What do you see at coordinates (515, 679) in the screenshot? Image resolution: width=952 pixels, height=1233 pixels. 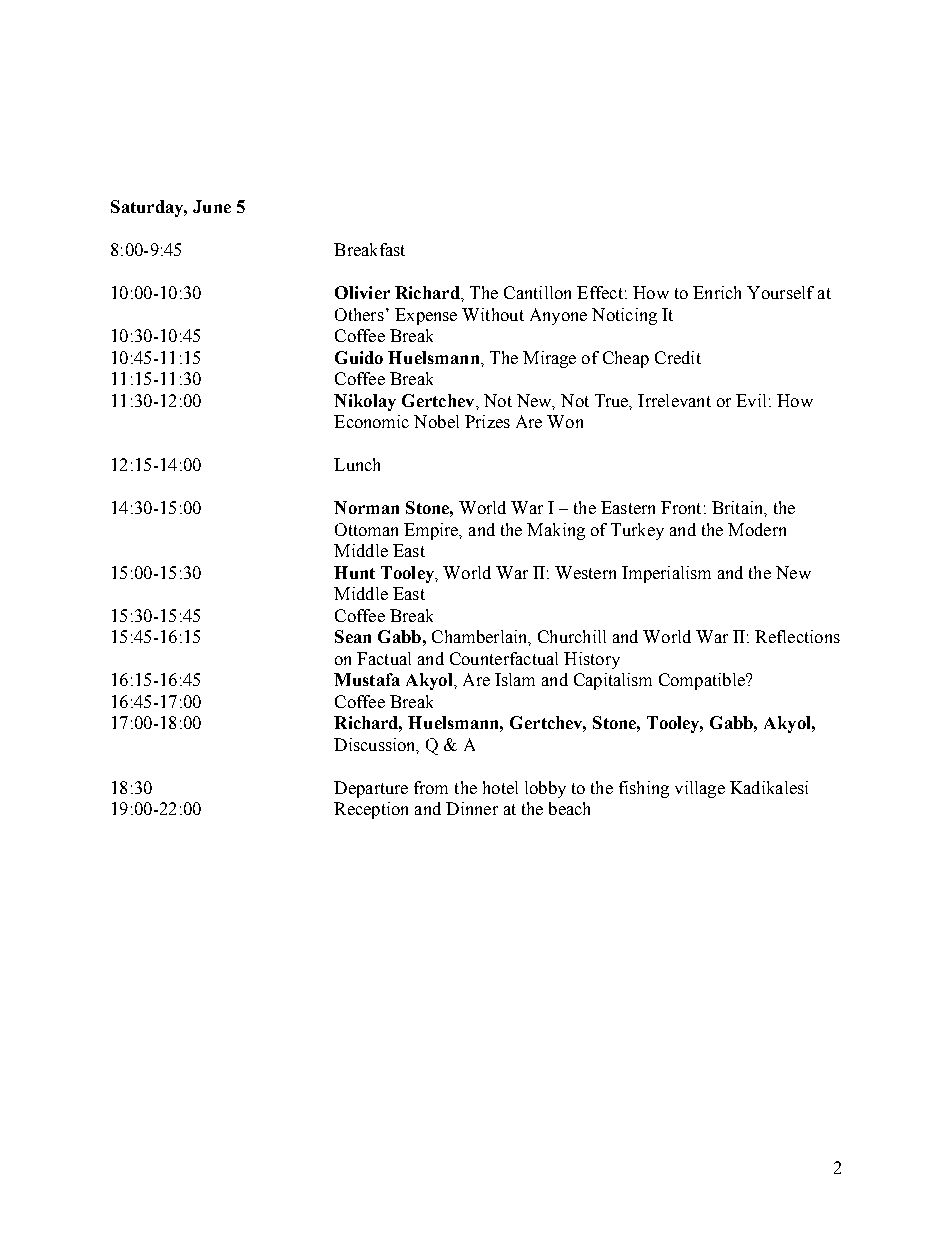 I see `Islam` at bounding box center [515, 679].
